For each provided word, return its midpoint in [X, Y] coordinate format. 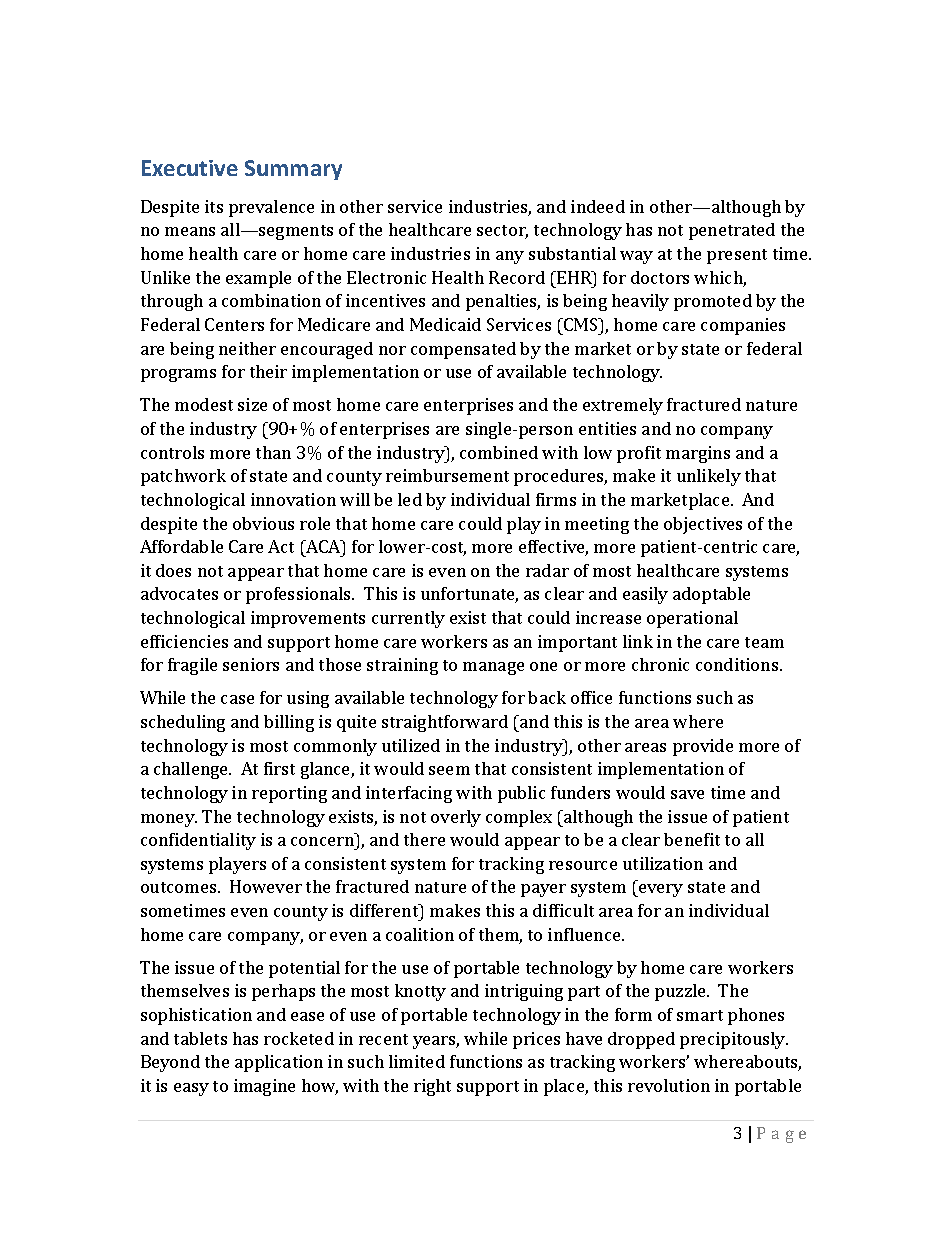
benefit [692, 839]
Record [517, 277]
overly [456, 818]
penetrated [732, 231]
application [279, 1063]
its [214, 206]
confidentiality [198, 841]
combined [499, 452]
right [432, 1087]
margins [698, 454]
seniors [251, 664]
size [252, 404]
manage [493, 668]
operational [692, 619]
